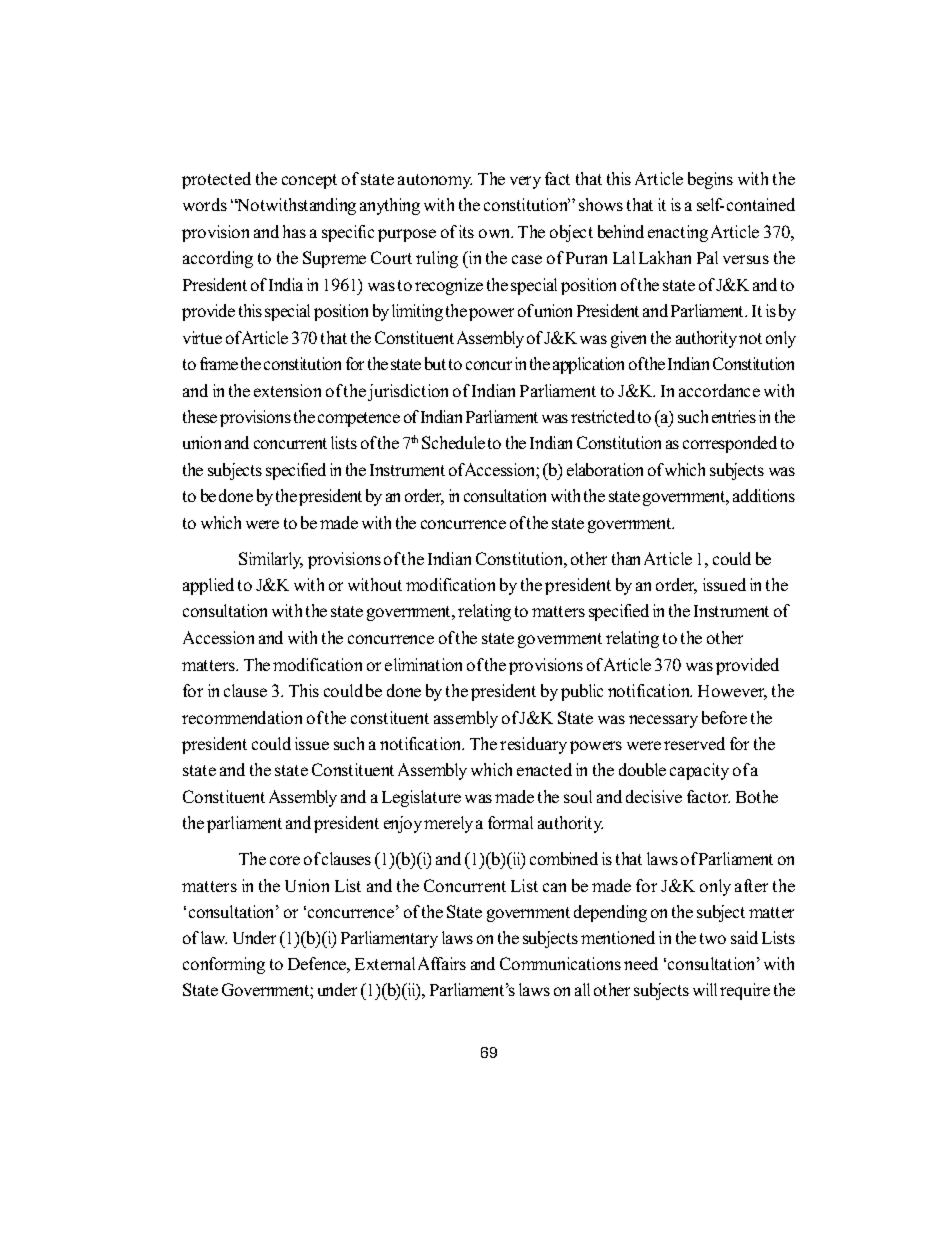  I want to click on begins, so click(710, 180).
